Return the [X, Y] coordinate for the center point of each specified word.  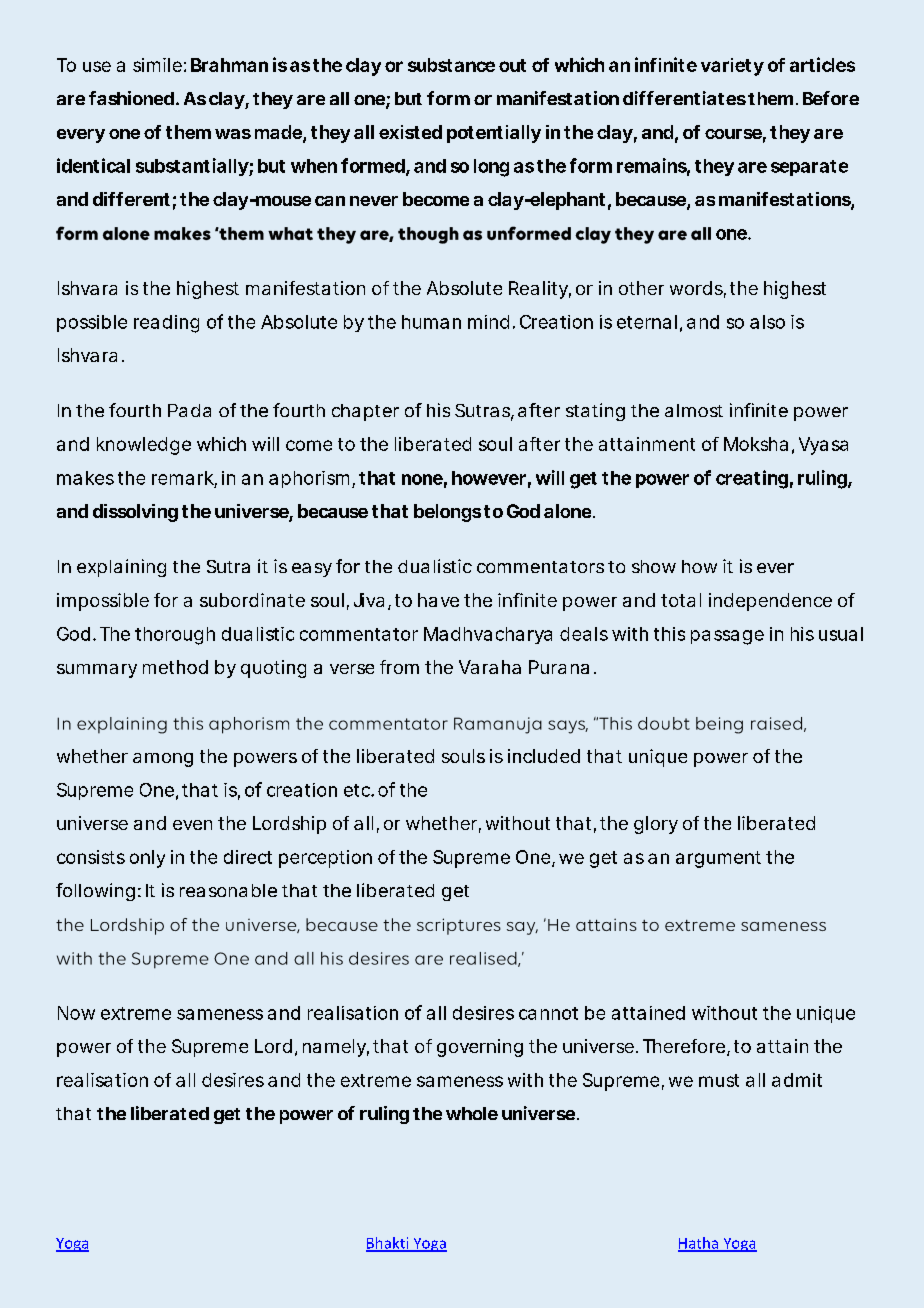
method [175, 667]
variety [732, 67]
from [399, 667]
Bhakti [388, 1244]
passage [727, 637]
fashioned [131, 98]
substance [451, 65]
